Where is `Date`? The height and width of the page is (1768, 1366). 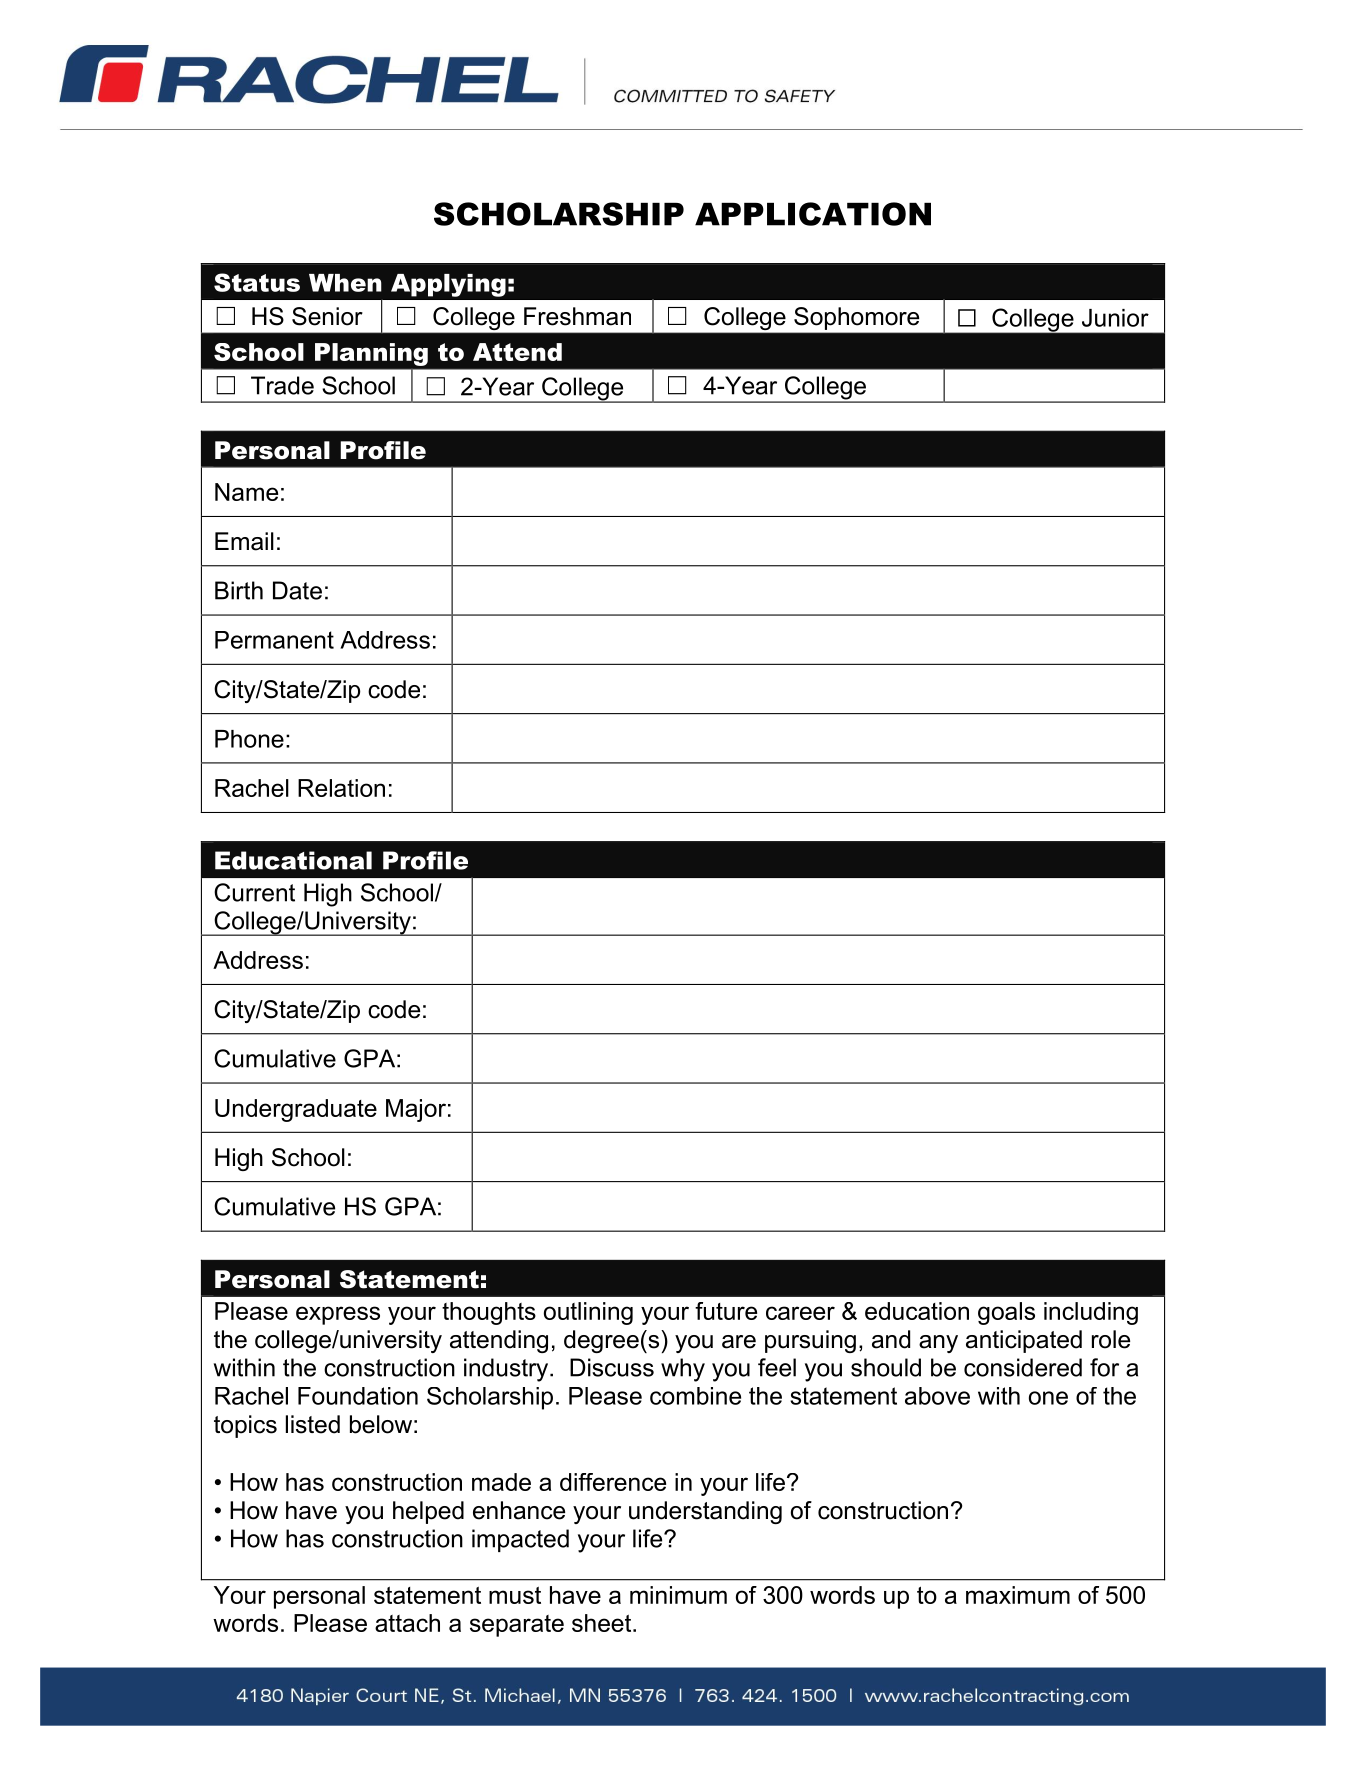 Date is located at coordinates (297, 590).
